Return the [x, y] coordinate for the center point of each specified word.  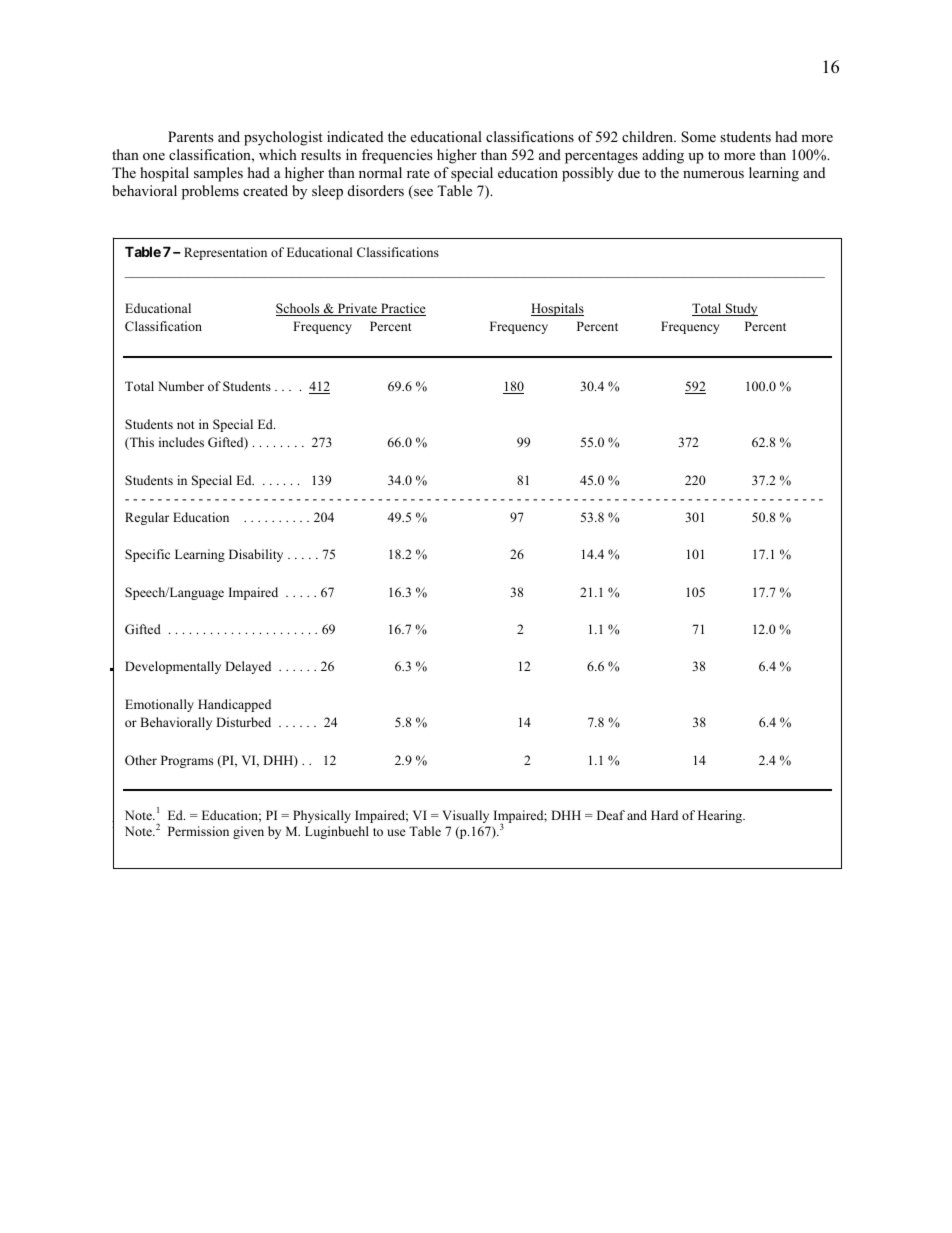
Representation [225, 253]
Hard [664, 815]
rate [418, 173]
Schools [299, 309]
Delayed [248, 667]
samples [218, 174]
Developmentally [173, 667]
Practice [402, 309]
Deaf [611, 815]
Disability [256, 555]
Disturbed [243, 722]
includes [181, 442]
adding [663, 156]
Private [357, 309]
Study [741, 309]
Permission [198, 831]
